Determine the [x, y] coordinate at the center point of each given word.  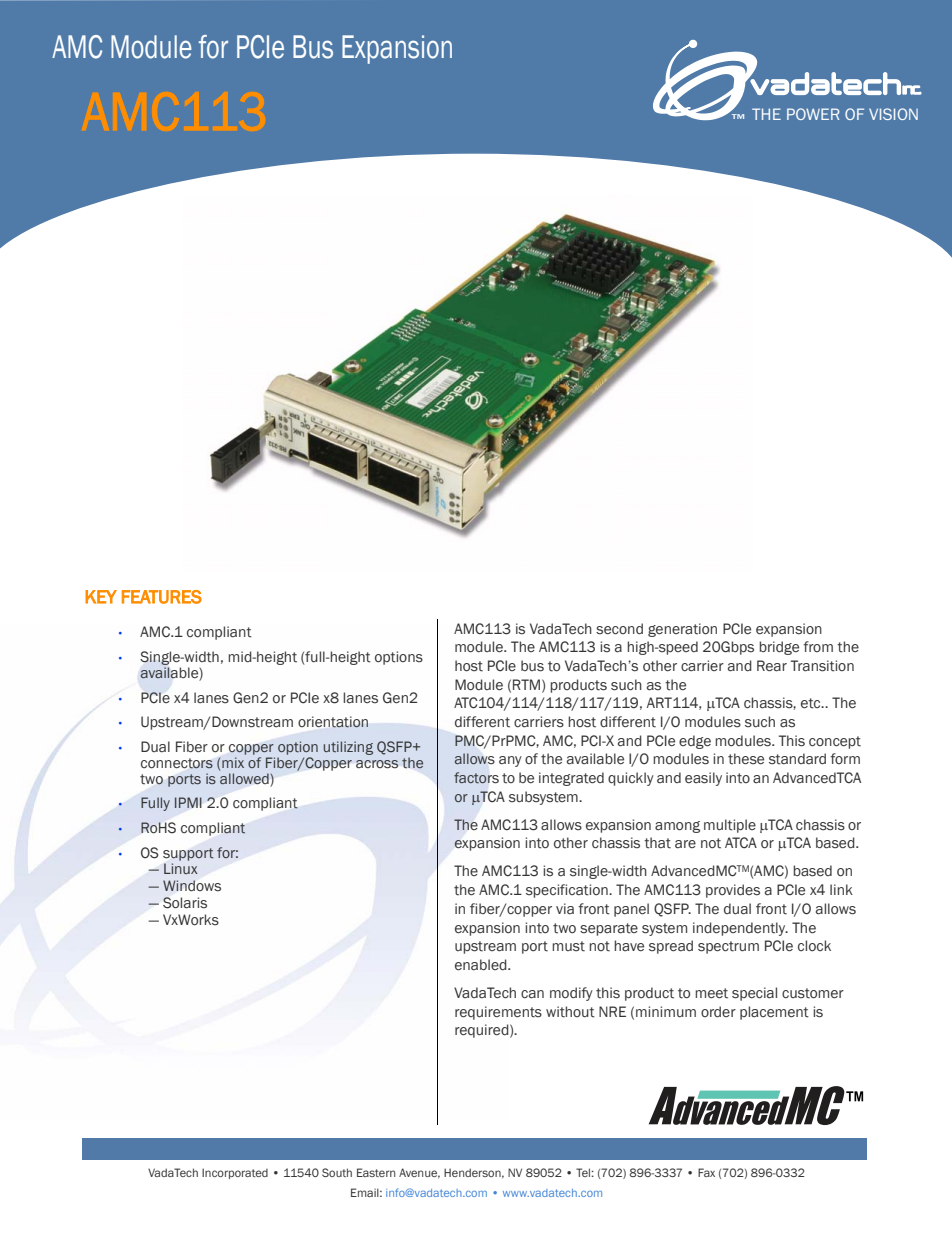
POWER [813, 114]
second [619, 629]
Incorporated [235, 1173]
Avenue [419, 1173]
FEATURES [162, 597]
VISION [893, 114]
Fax [706, 1172]
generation [682, 630]
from [818, 646]
